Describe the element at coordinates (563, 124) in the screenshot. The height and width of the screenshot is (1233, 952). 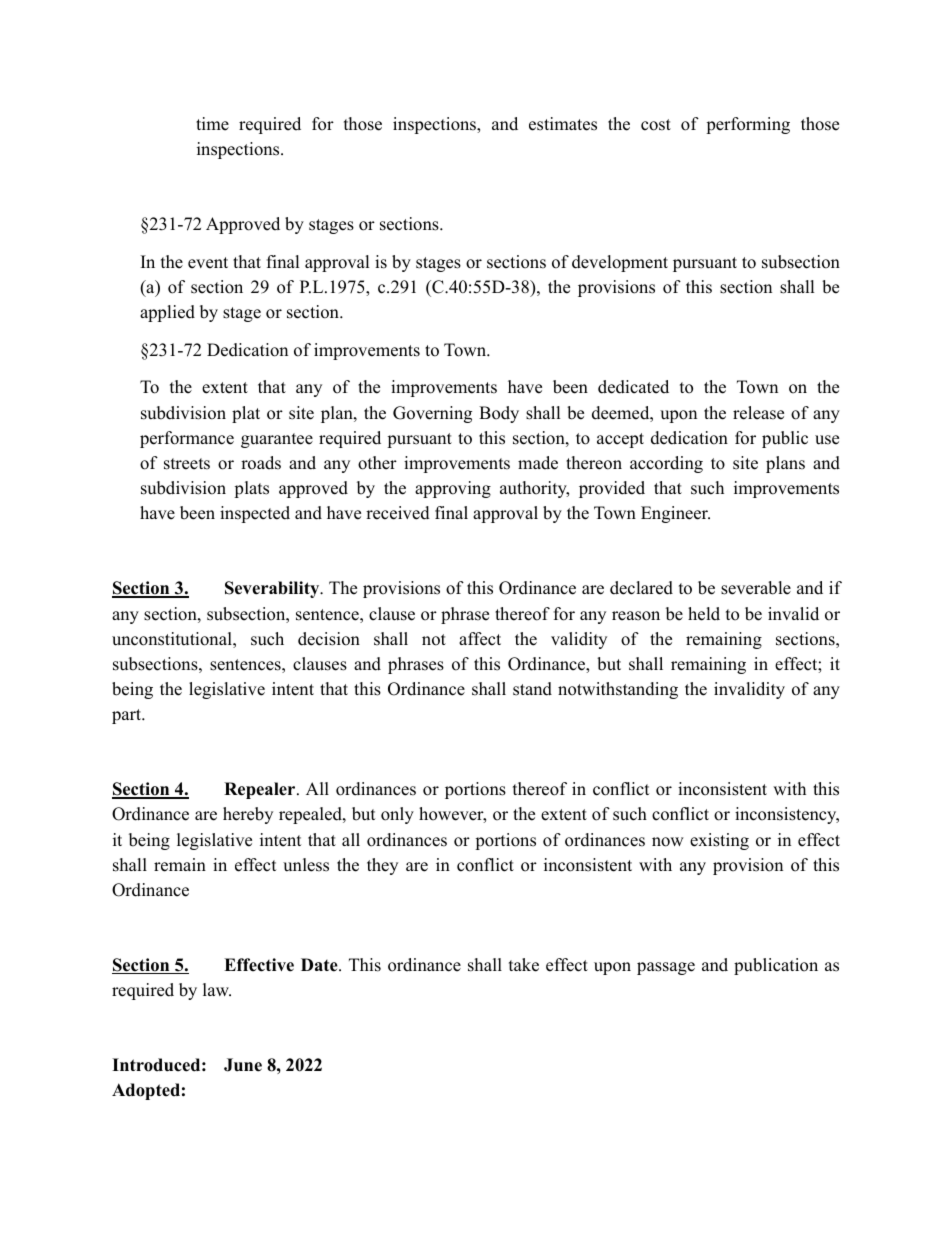
I see `estimates` at that location.
